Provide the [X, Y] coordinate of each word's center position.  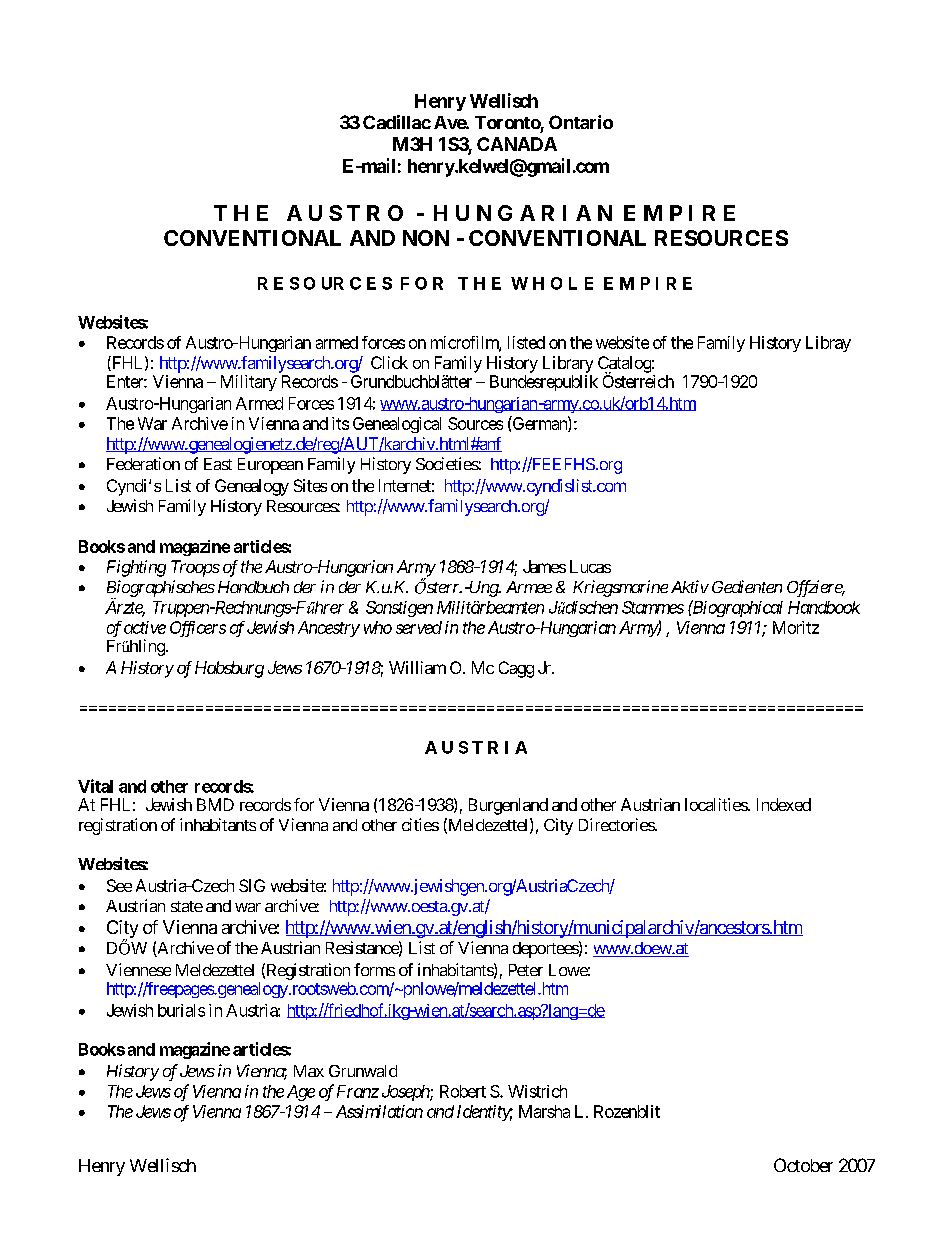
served [419, 627]
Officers [198, 629]
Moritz [796, 627]
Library [568, 364]
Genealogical [397, 425]
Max [309, 1071]
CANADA [517, 144]
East [218, 464]
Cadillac [397, 122]
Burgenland [508, 806]
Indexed [784, 804]
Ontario [581, 122]
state [187, 906]
